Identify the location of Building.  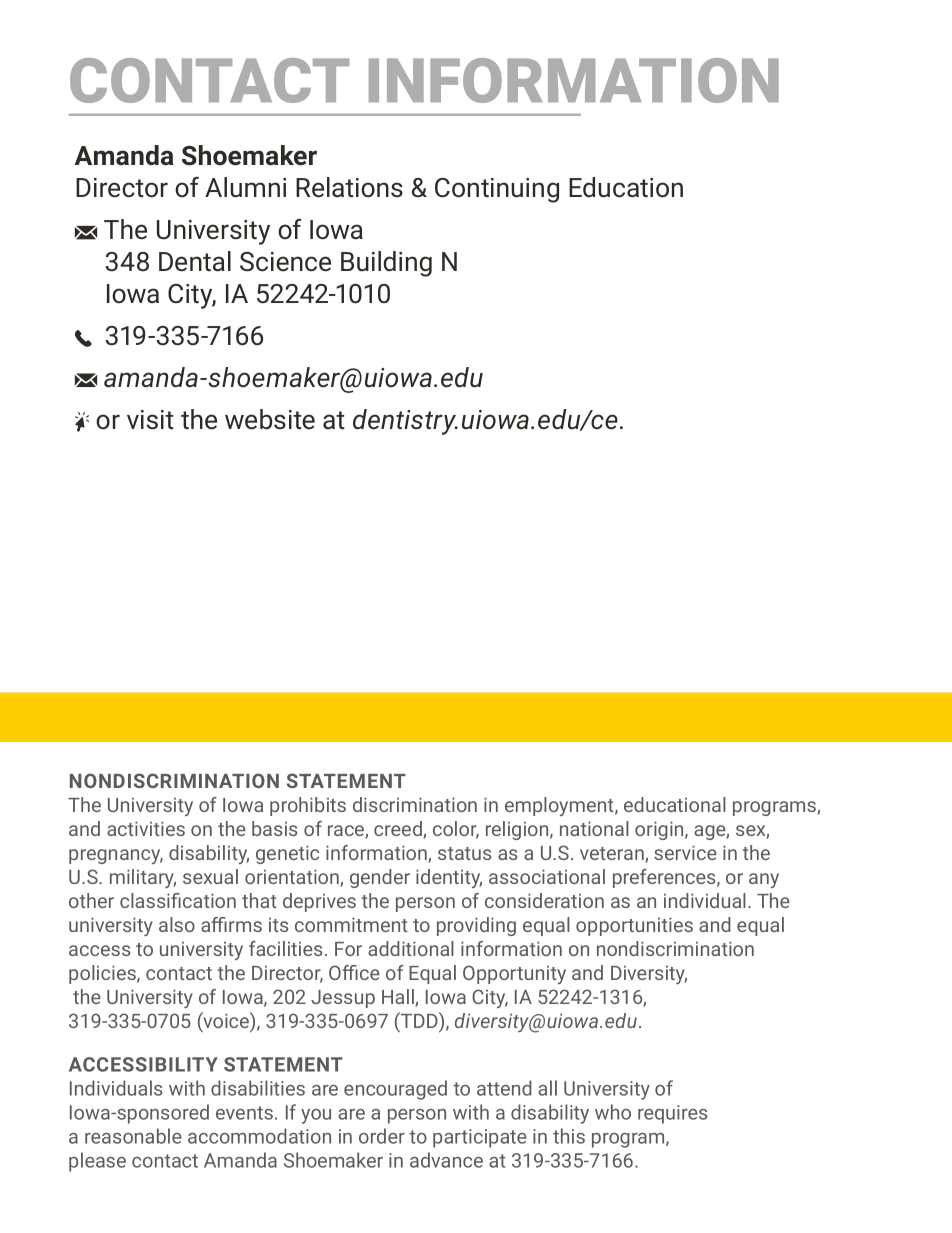
(386, 264).
